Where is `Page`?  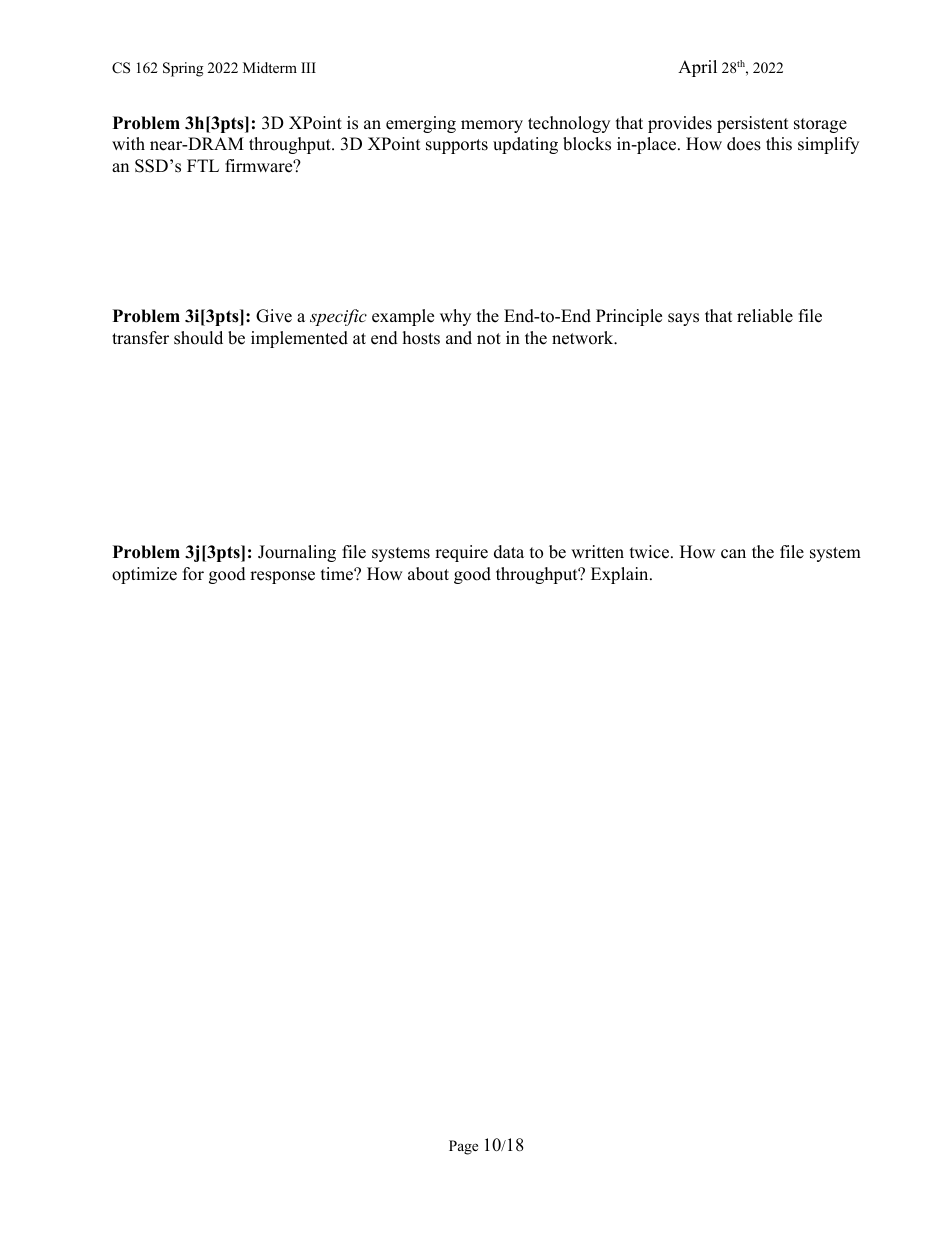 Page is located at coordinates (463, 1147).
